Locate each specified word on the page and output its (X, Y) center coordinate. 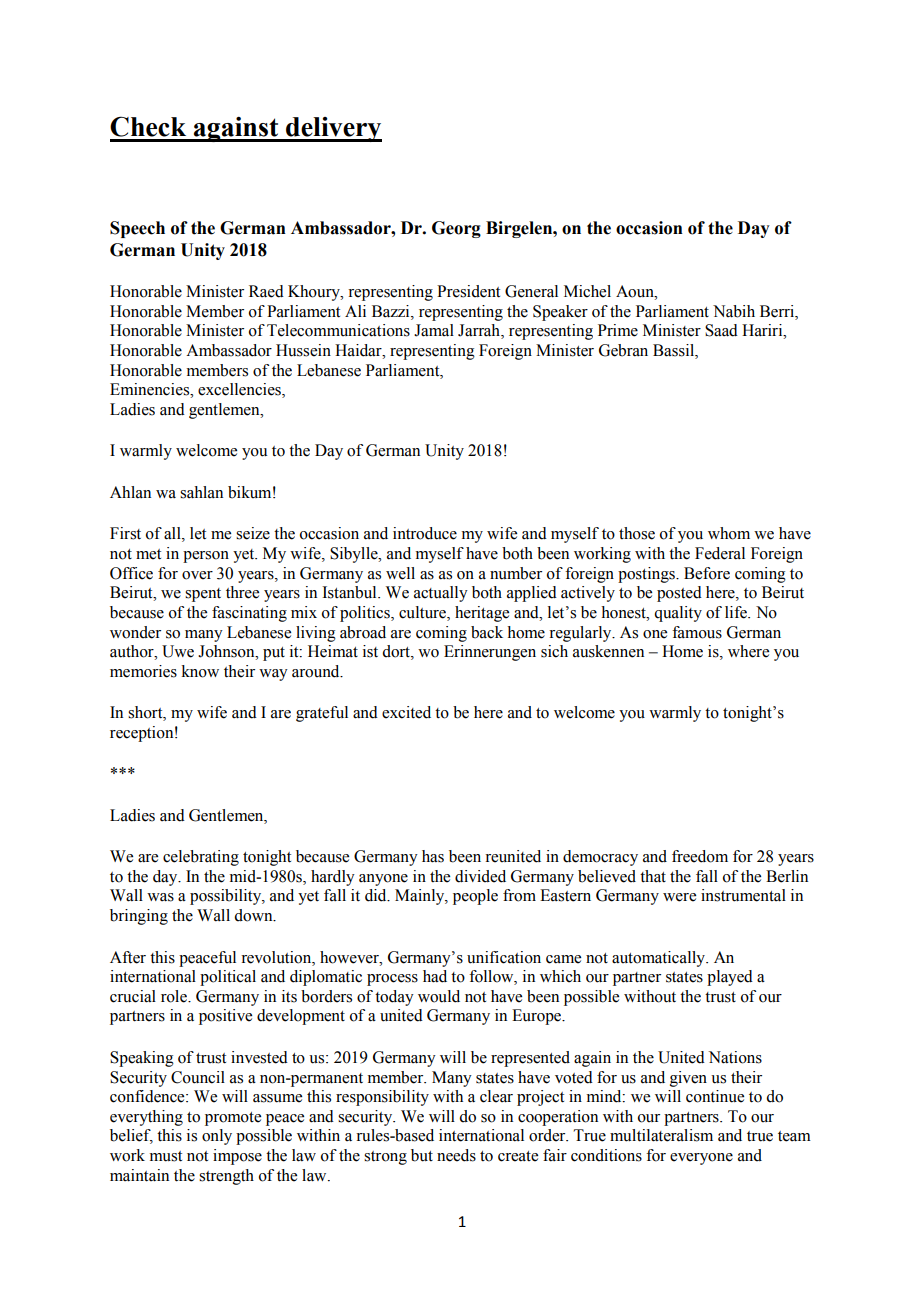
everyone (701, 1159)
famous (697, 632)
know (200, 671)
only (217, 1137)
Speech (137, 229)
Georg (456, 229)
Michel (587, 291)
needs (456, 1155)
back (487, 632)
